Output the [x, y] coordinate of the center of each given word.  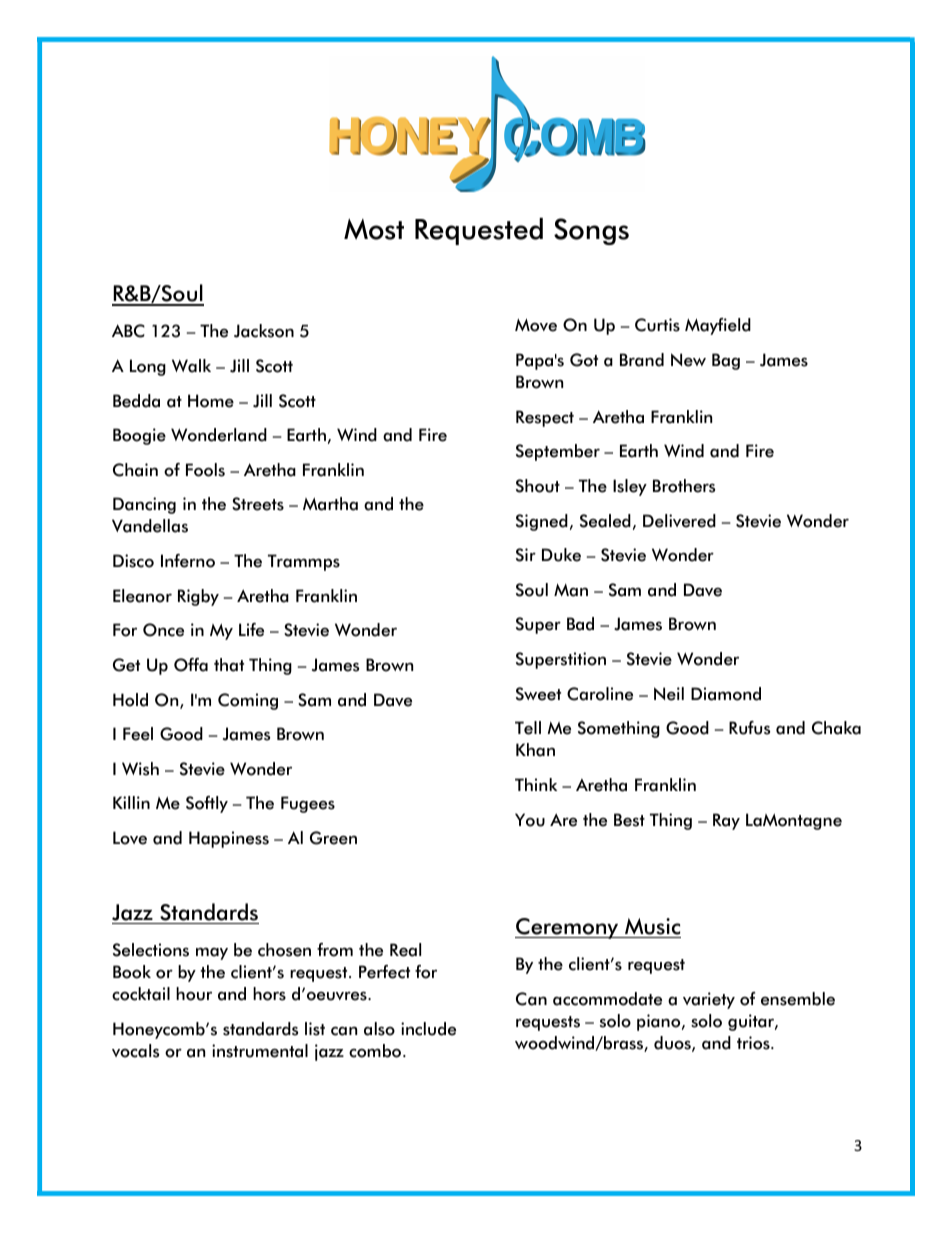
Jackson [264, 331]
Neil [669, 694]
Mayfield [718, 326]
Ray [726, 821]
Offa [191, 665]
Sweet [538, 694]
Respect [545, 418]
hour [194, 994]
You [530, 820]
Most [374, 229]
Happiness [229, 839]
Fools [205, 470]
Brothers [684, 486]
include [428, 1029]
